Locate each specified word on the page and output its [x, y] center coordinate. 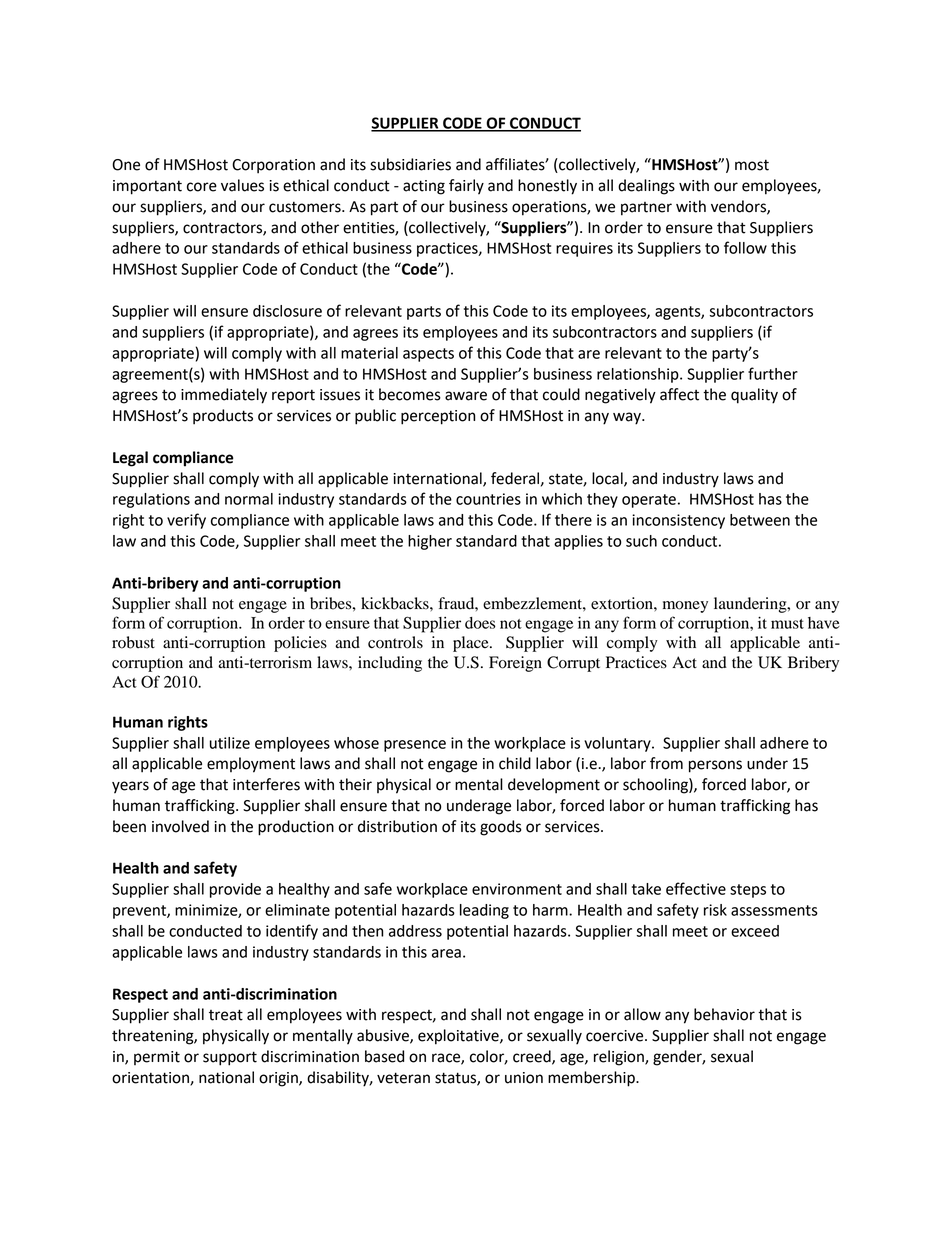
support [230, 1058]
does [480, 623]
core [202, 187]
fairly [466, 187]
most [752, 165]
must [787, 624]
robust [133, 642]
